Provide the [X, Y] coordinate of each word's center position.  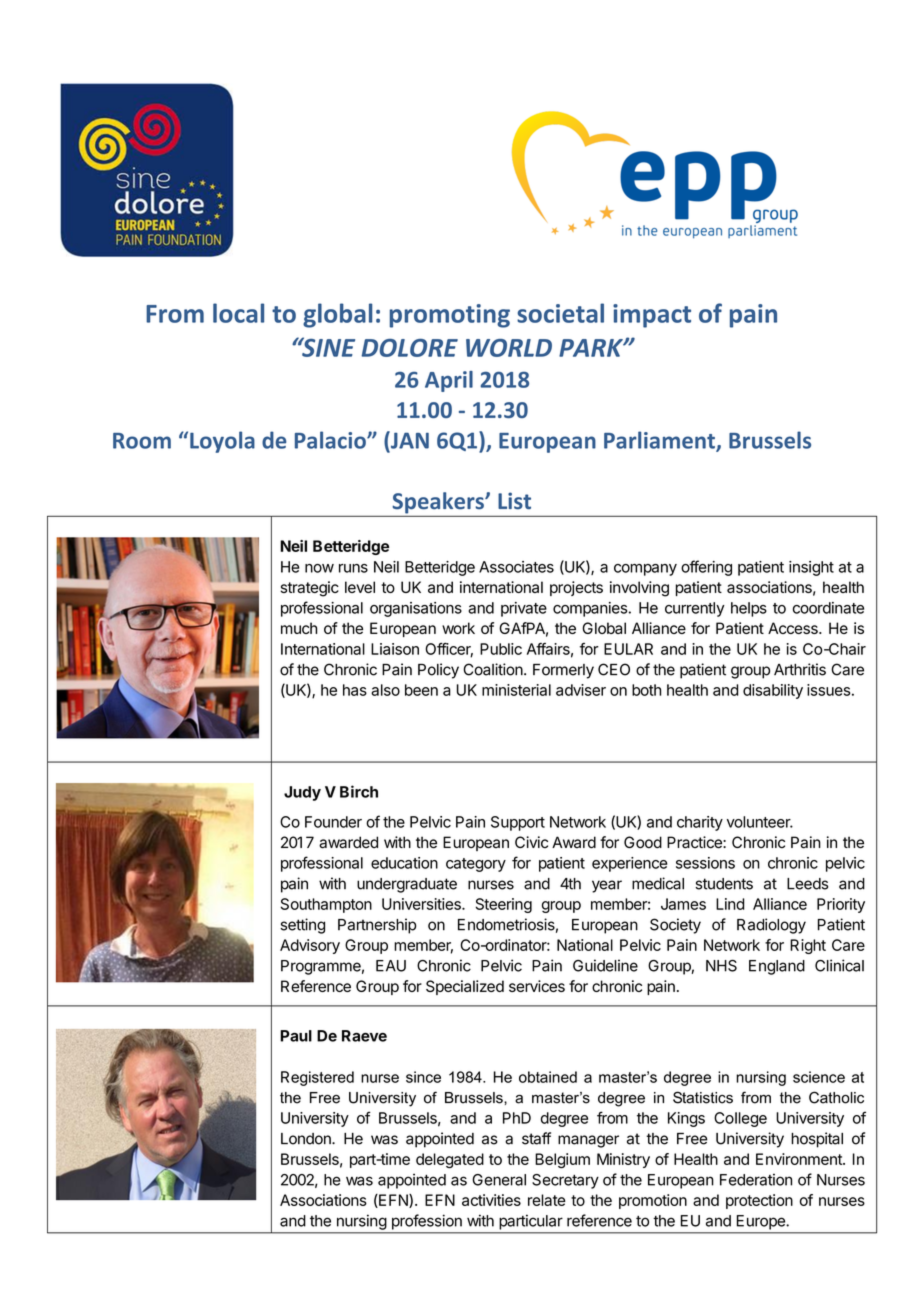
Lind [730, 904]
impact [652, 316]
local [238, 313]
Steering [504, 905]
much [299, 628]
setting [302, 926]
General [499, 1180]
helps [749, 609]
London [307, 1139]
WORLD [509, 348]
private [524, 609]
